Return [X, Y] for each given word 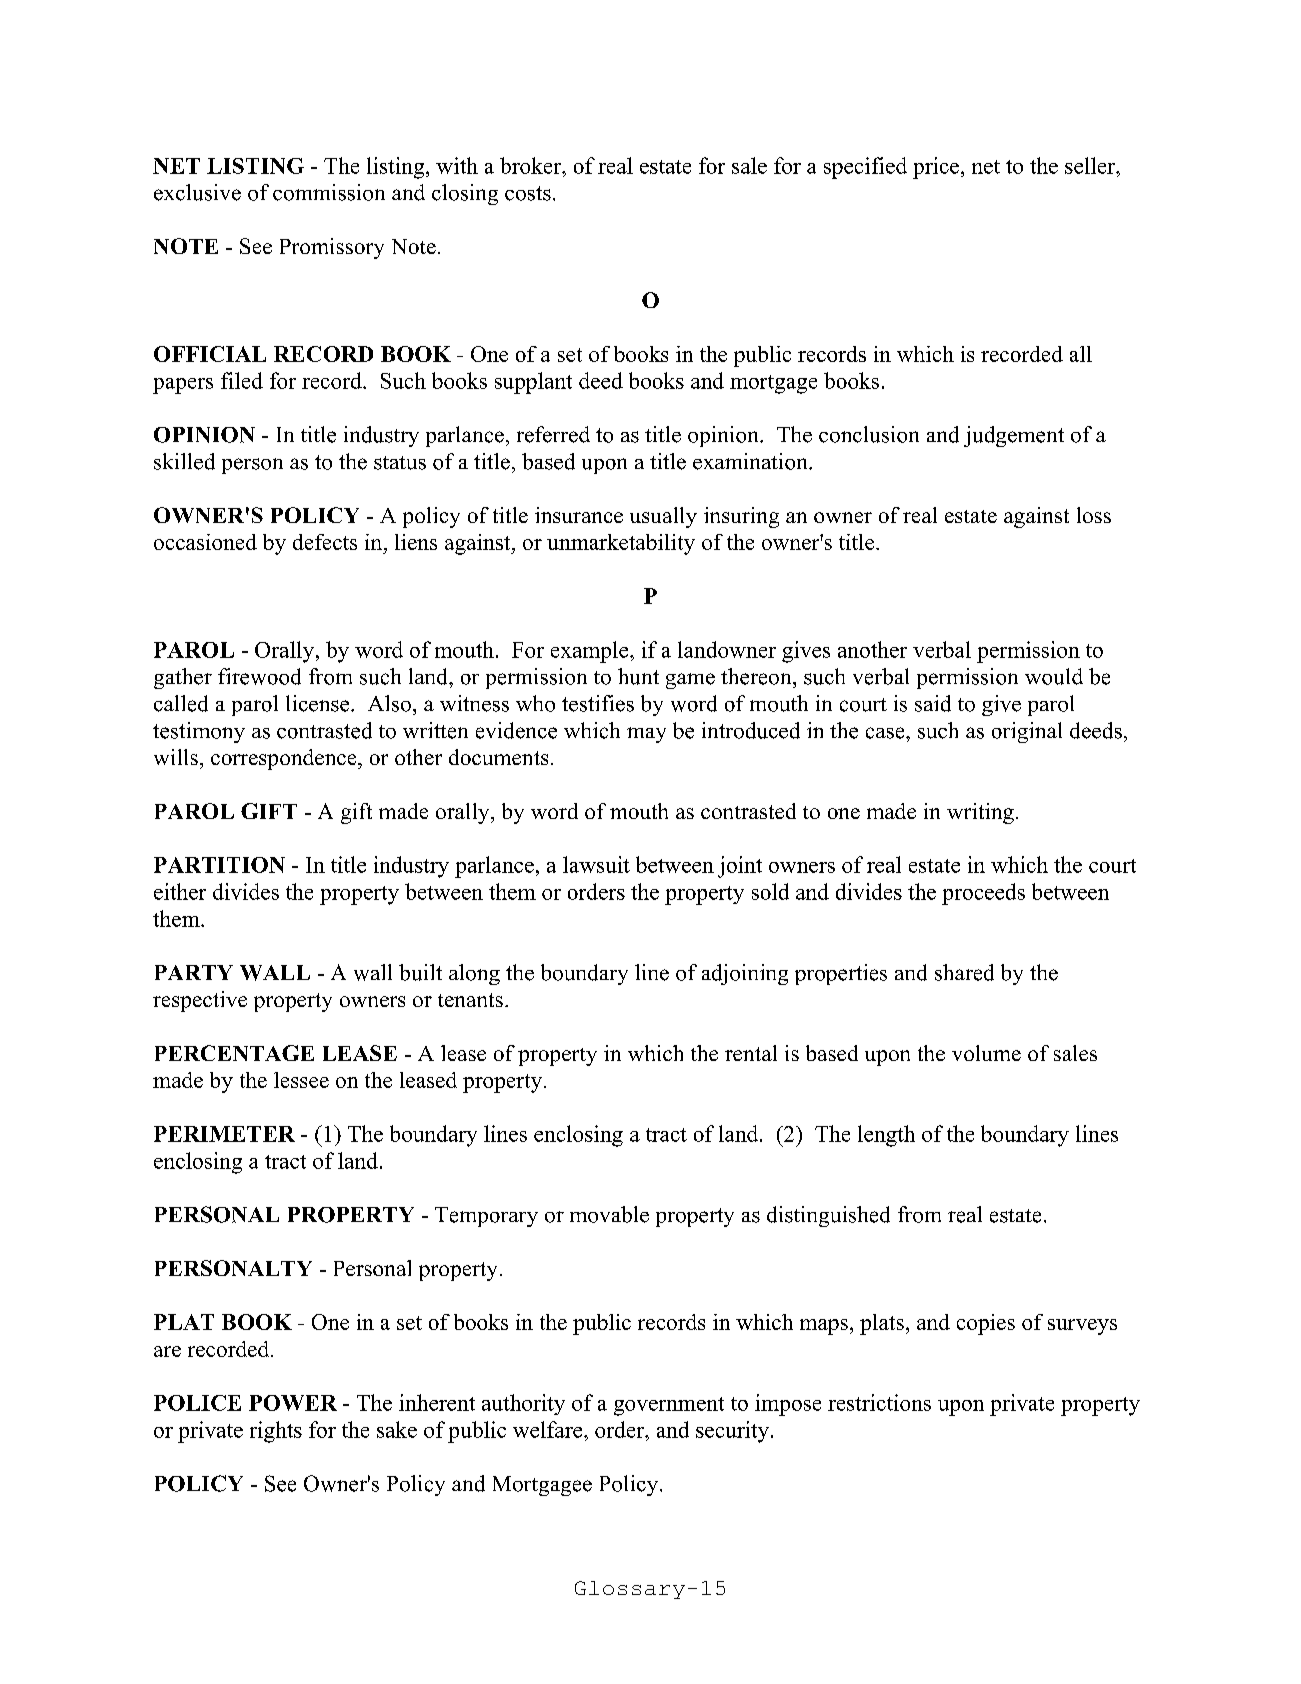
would [1054, 676]
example [591, 652]
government [669, 1406]
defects [325, 542]
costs [528, 193]
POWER [293, 1403]
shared [964, 972]
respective [200, 1001]
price [937, 168]
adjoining [745, 974]
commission [329, 192]
